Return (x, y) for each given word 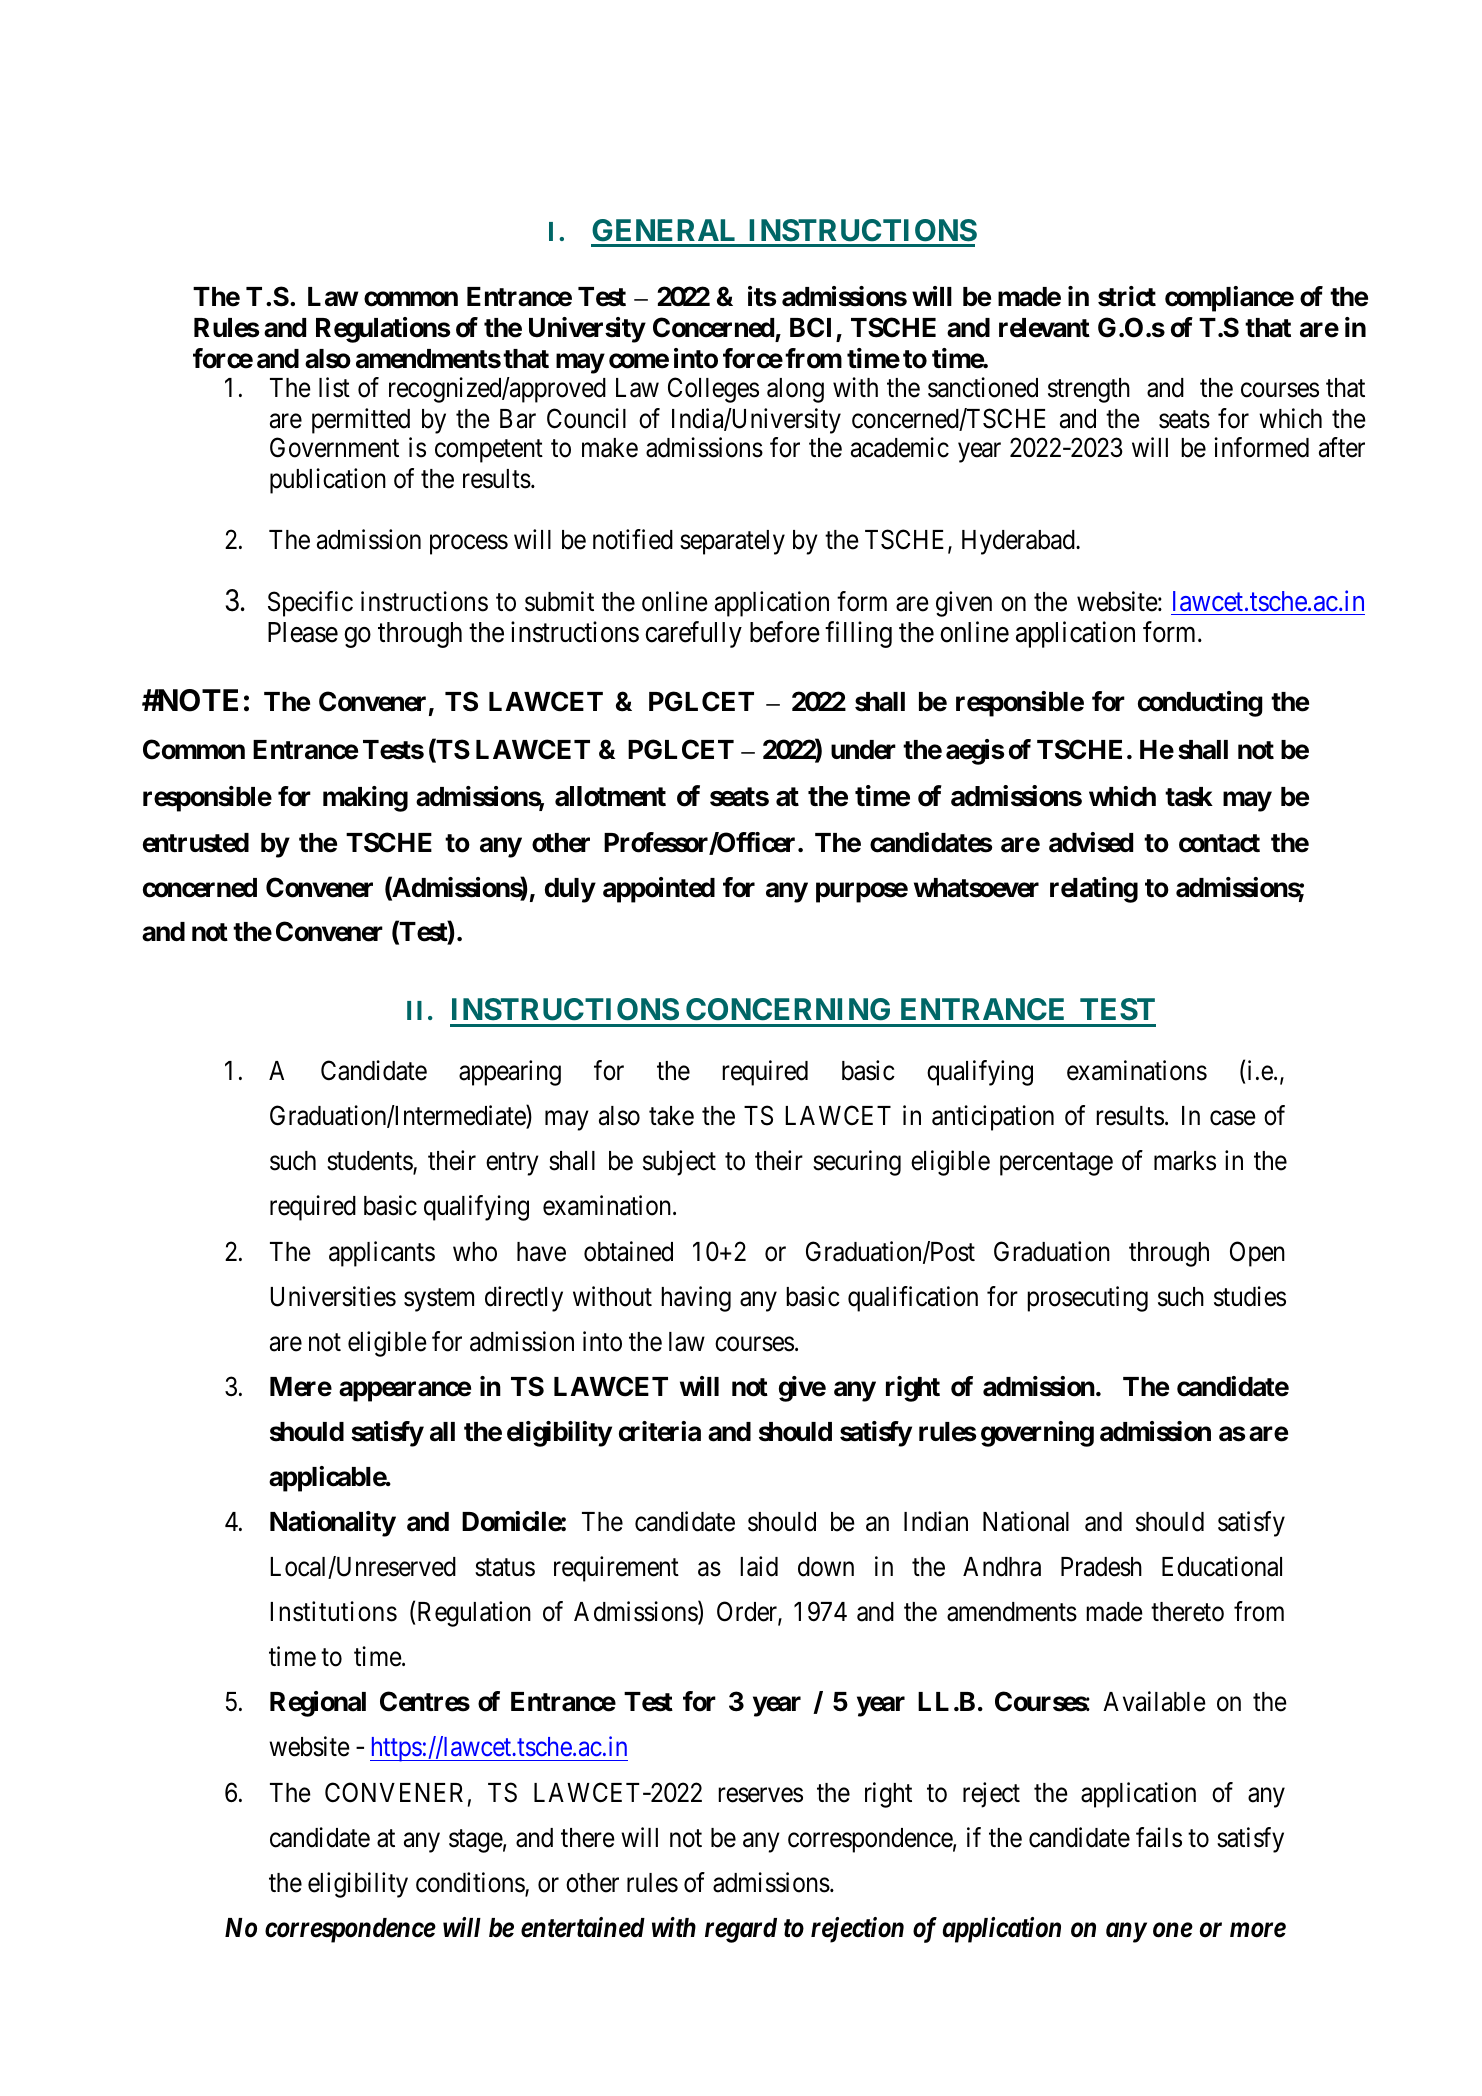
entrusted (196, 843)
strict (1127, 296)
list (334, 388)
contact (1219, 843)
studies (1250, 1296)
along (795, 390)
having (696, 1299)
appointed (659, 890)
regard (741, 1930)
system (439, 1300)
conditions (471, 1883)
